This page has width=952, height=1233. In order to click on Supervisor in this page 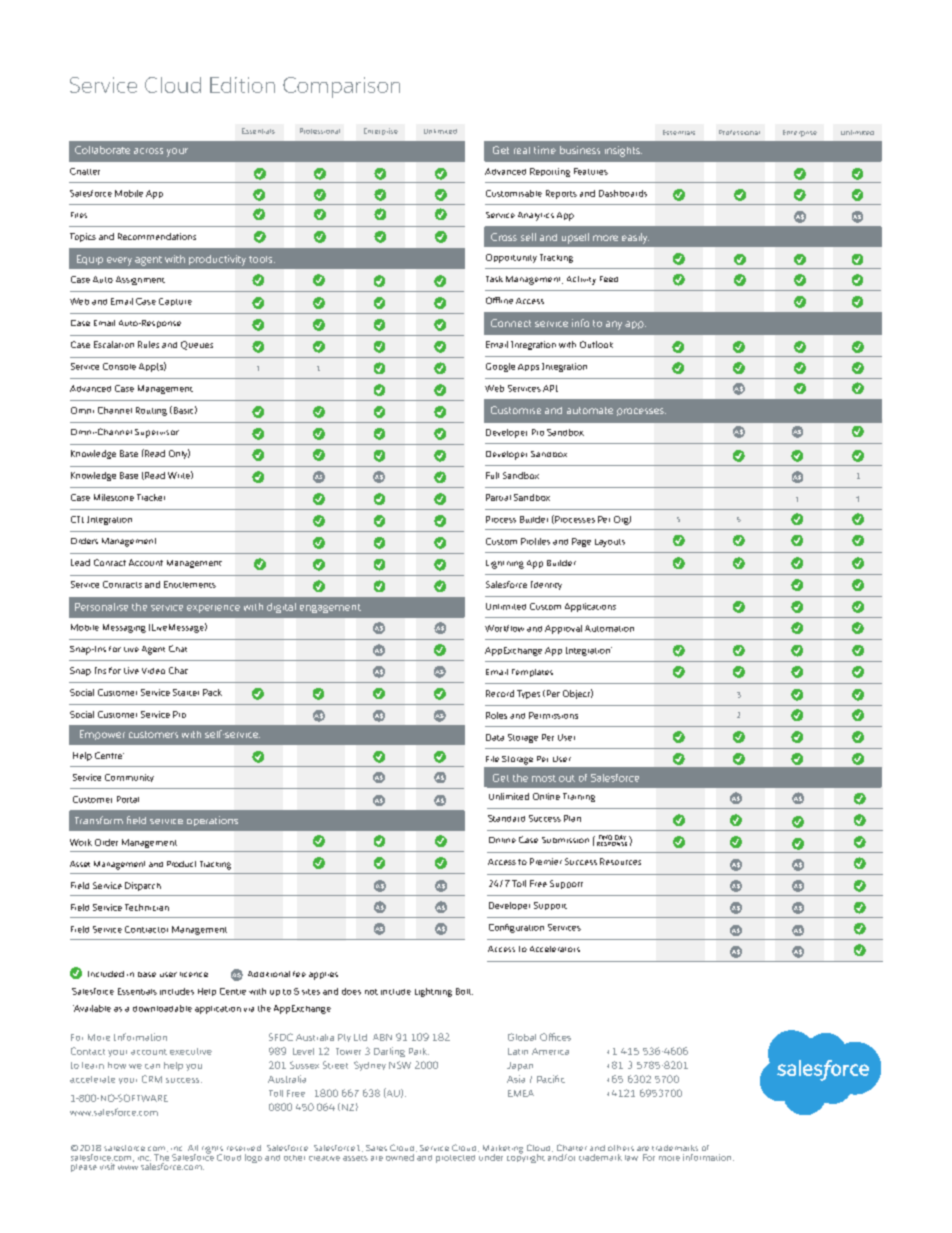, I will do `click(157, 433)`.
